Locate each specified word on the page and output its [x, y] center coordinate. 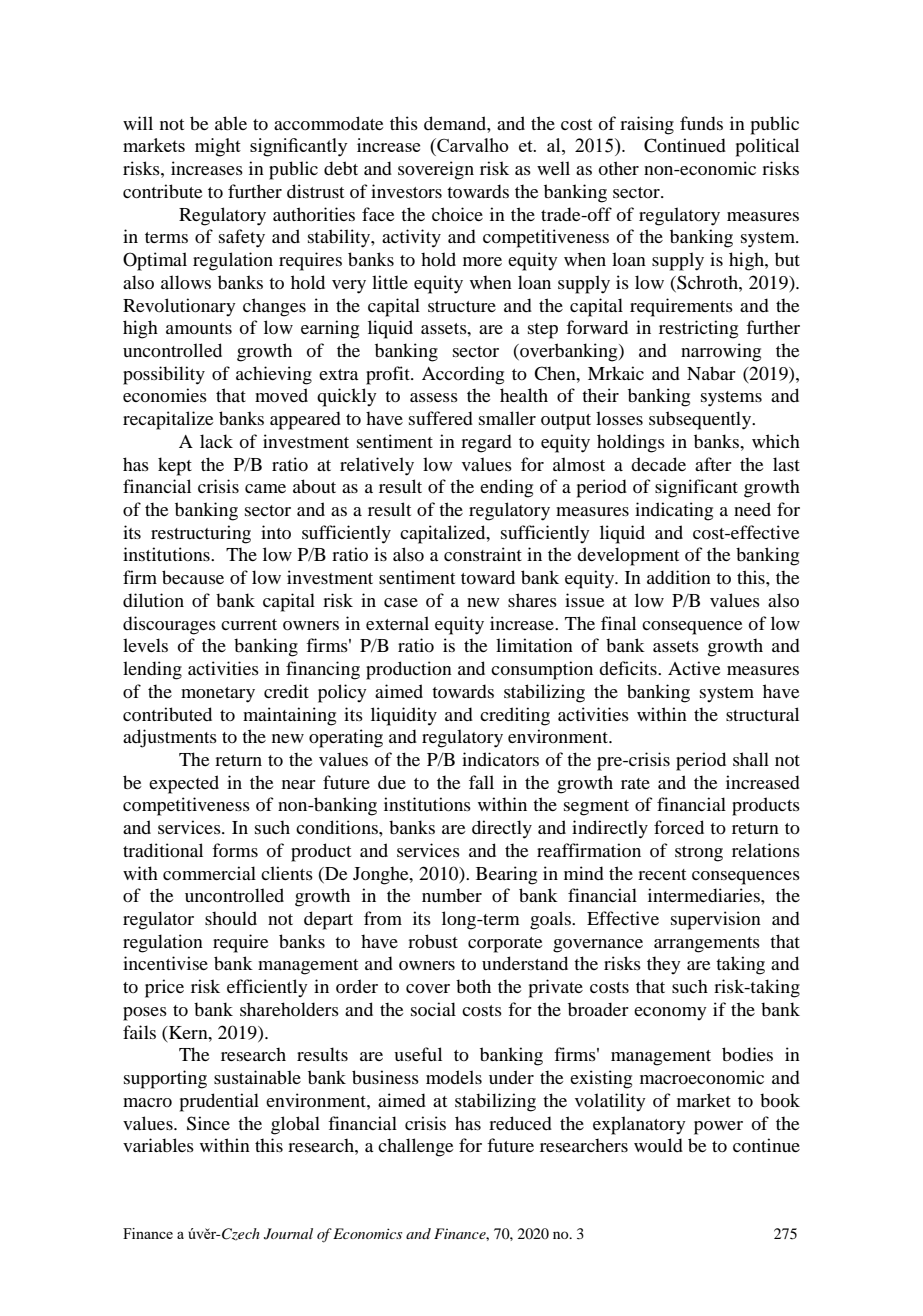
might [218, 147]
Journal [288, 1234]
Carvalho [472, 145]
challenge [415, 1147]
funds [701, 123]
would [658, 1145]
